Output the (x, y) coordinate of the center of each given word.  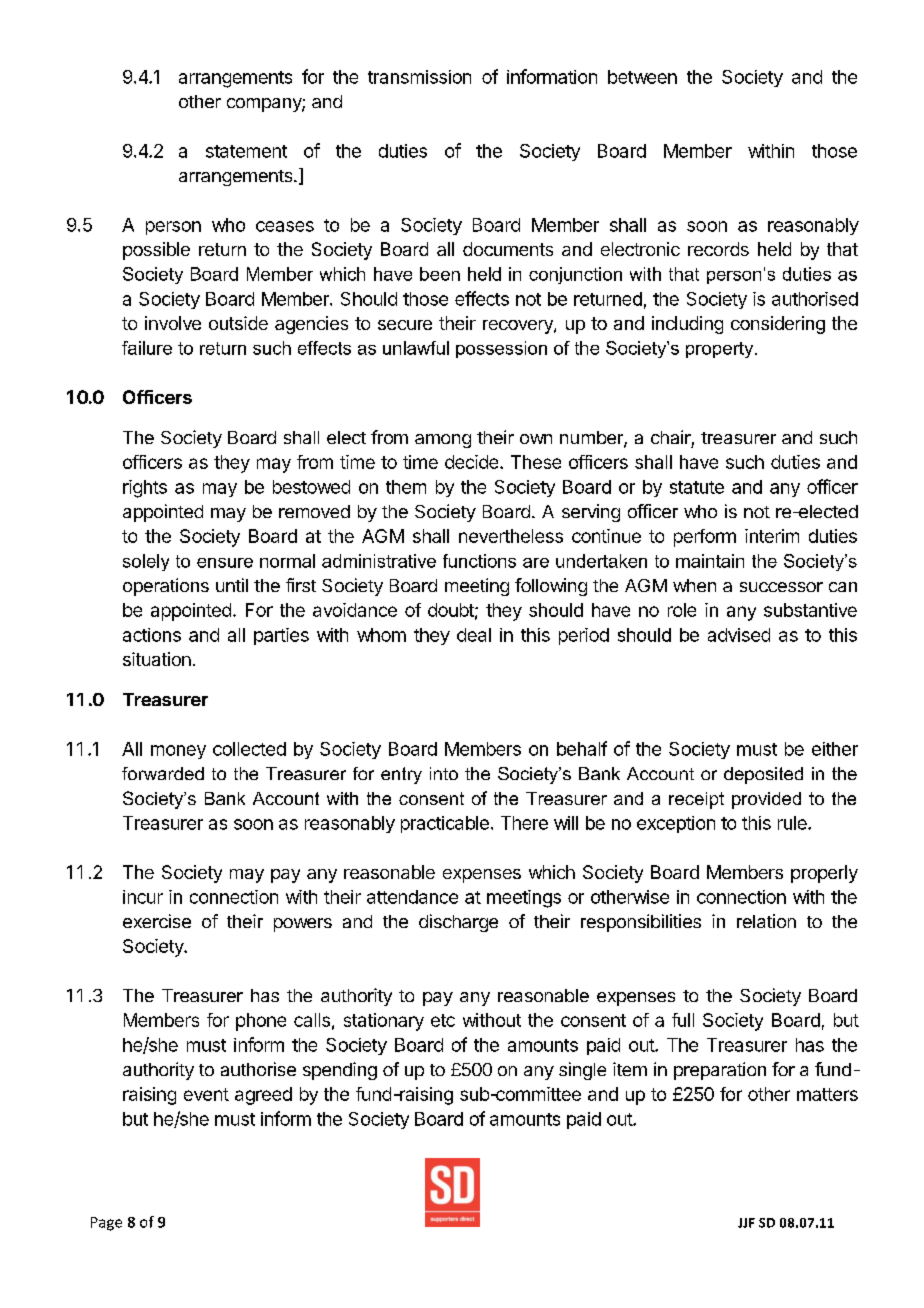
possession (501, 349)
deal (474, 635)
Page (106, 1224)
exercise (157, 921)
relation (766, 921)
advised (739, 635)
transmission (419, 77)
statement (246, 151)
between (642, 77)
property (721, 350)
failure (147, 348)
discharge (458, 923)
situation (157, 659)
